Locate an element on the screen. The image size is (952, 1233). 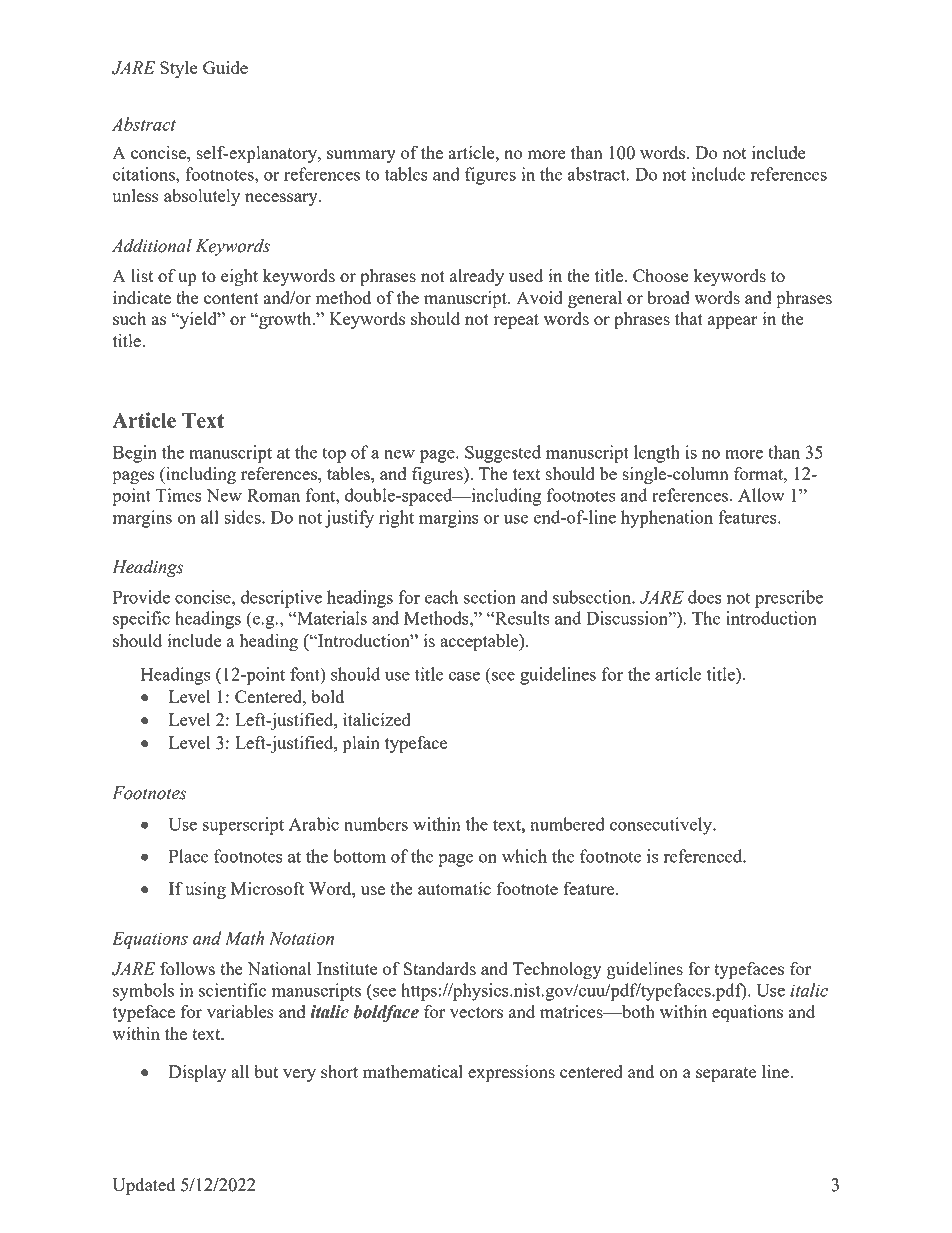
separate is located at coordinates (726, 1075).
